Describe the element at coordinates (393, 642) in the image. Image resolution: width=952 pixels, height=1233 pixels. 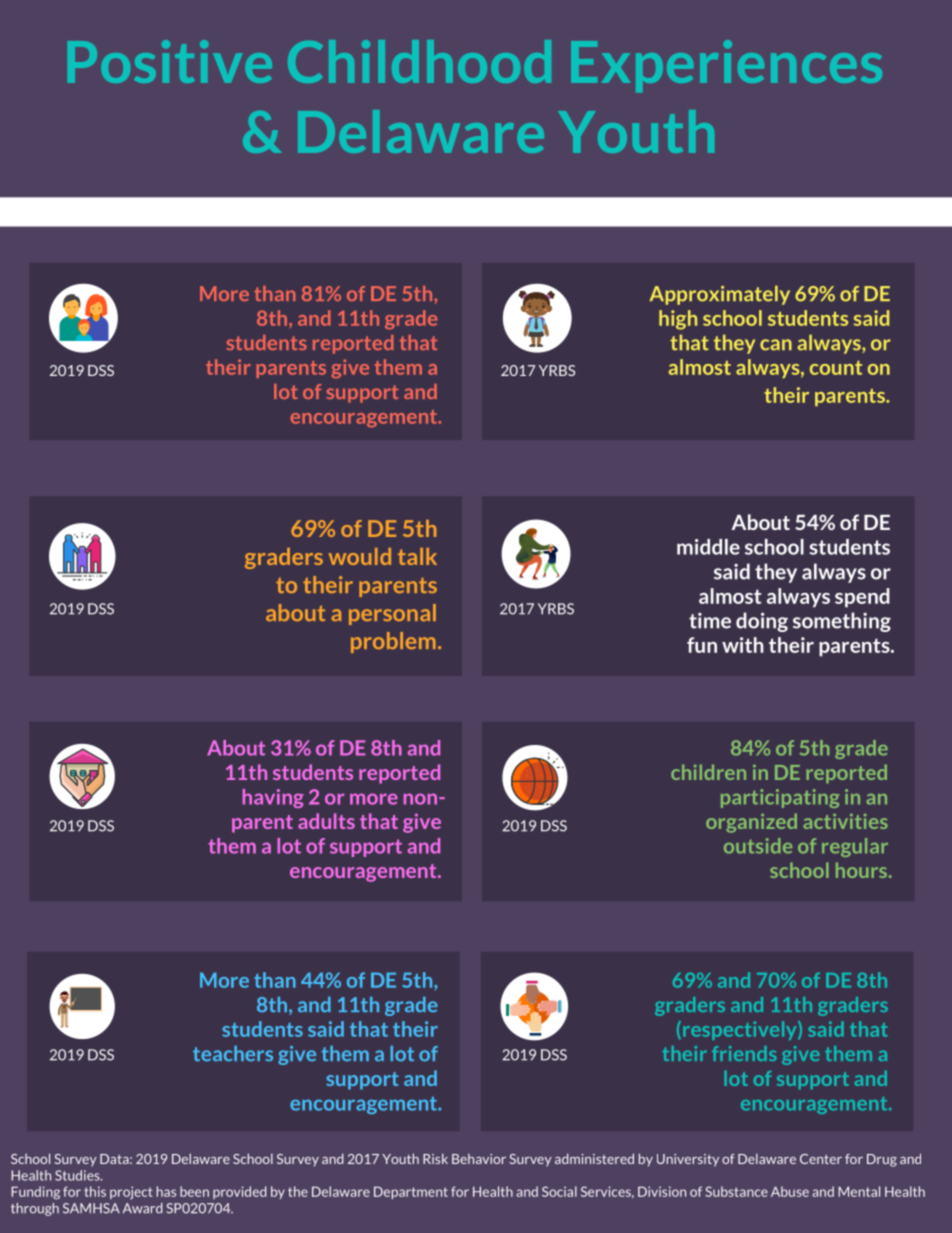
I see `problem` at that location.
